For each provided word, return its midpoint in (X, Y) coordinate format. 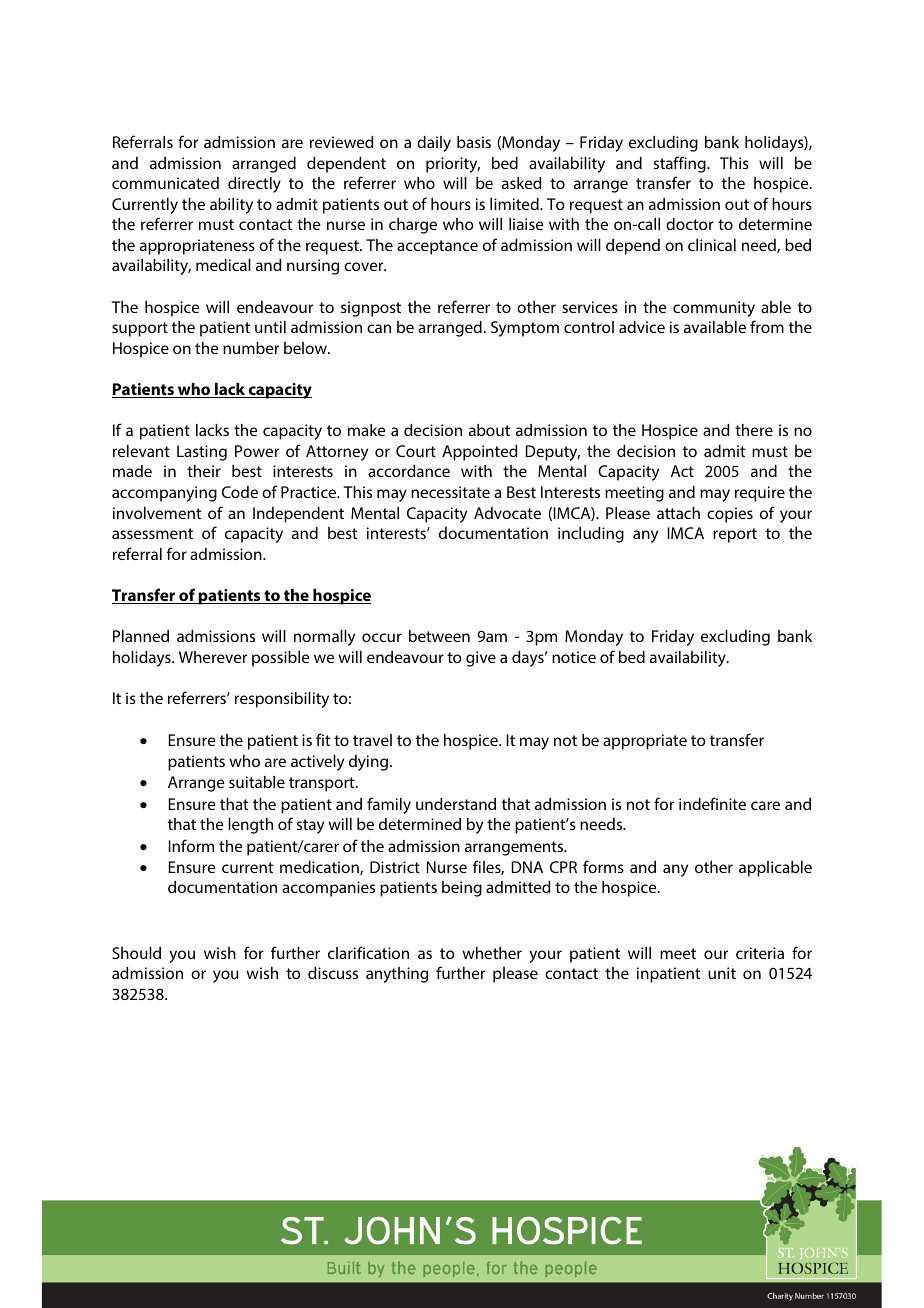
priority (453, 165)
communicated (165, 183)
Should (136, 953)
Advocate (507, 513)
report (735, 535)
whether (492, 953)
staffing (681, 164)
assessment (152, 533)
